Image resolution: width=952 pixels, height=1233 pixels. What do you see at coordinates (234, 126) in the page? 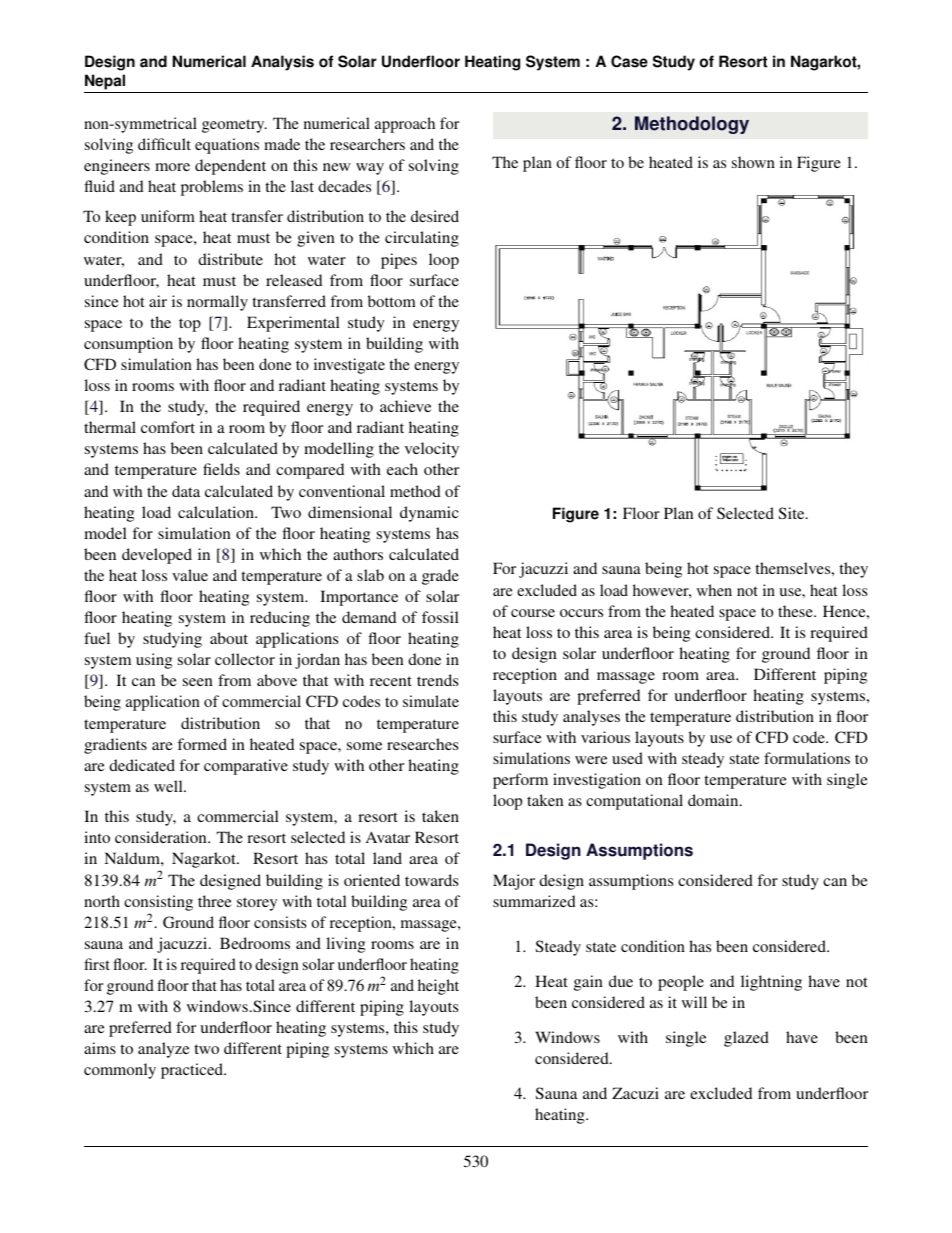
I see `geometry` at bounding box center [234, 126].
